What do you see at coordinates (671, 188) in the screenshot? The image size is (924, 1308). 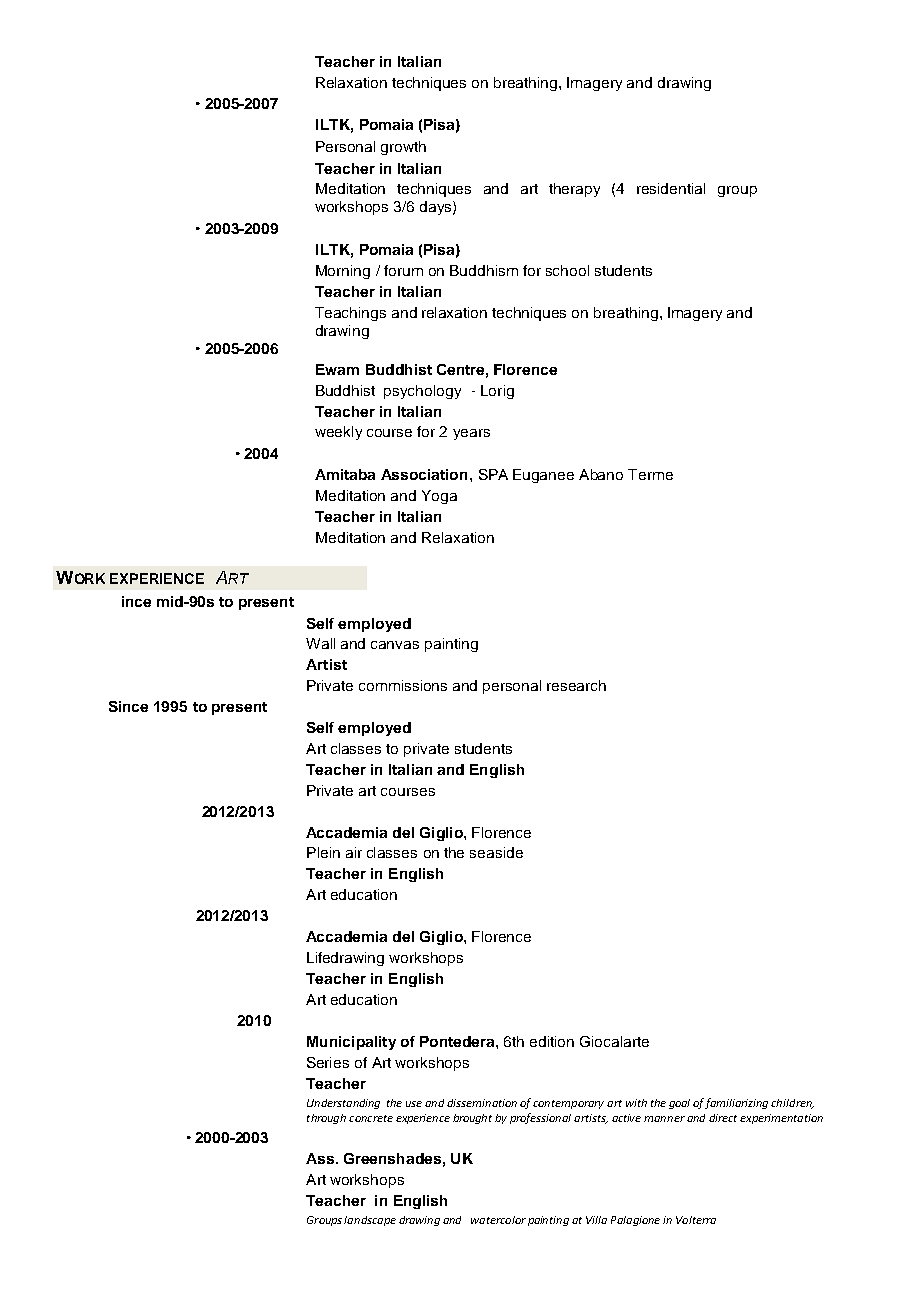 I see `residential` at bounding box center [671, 188].
